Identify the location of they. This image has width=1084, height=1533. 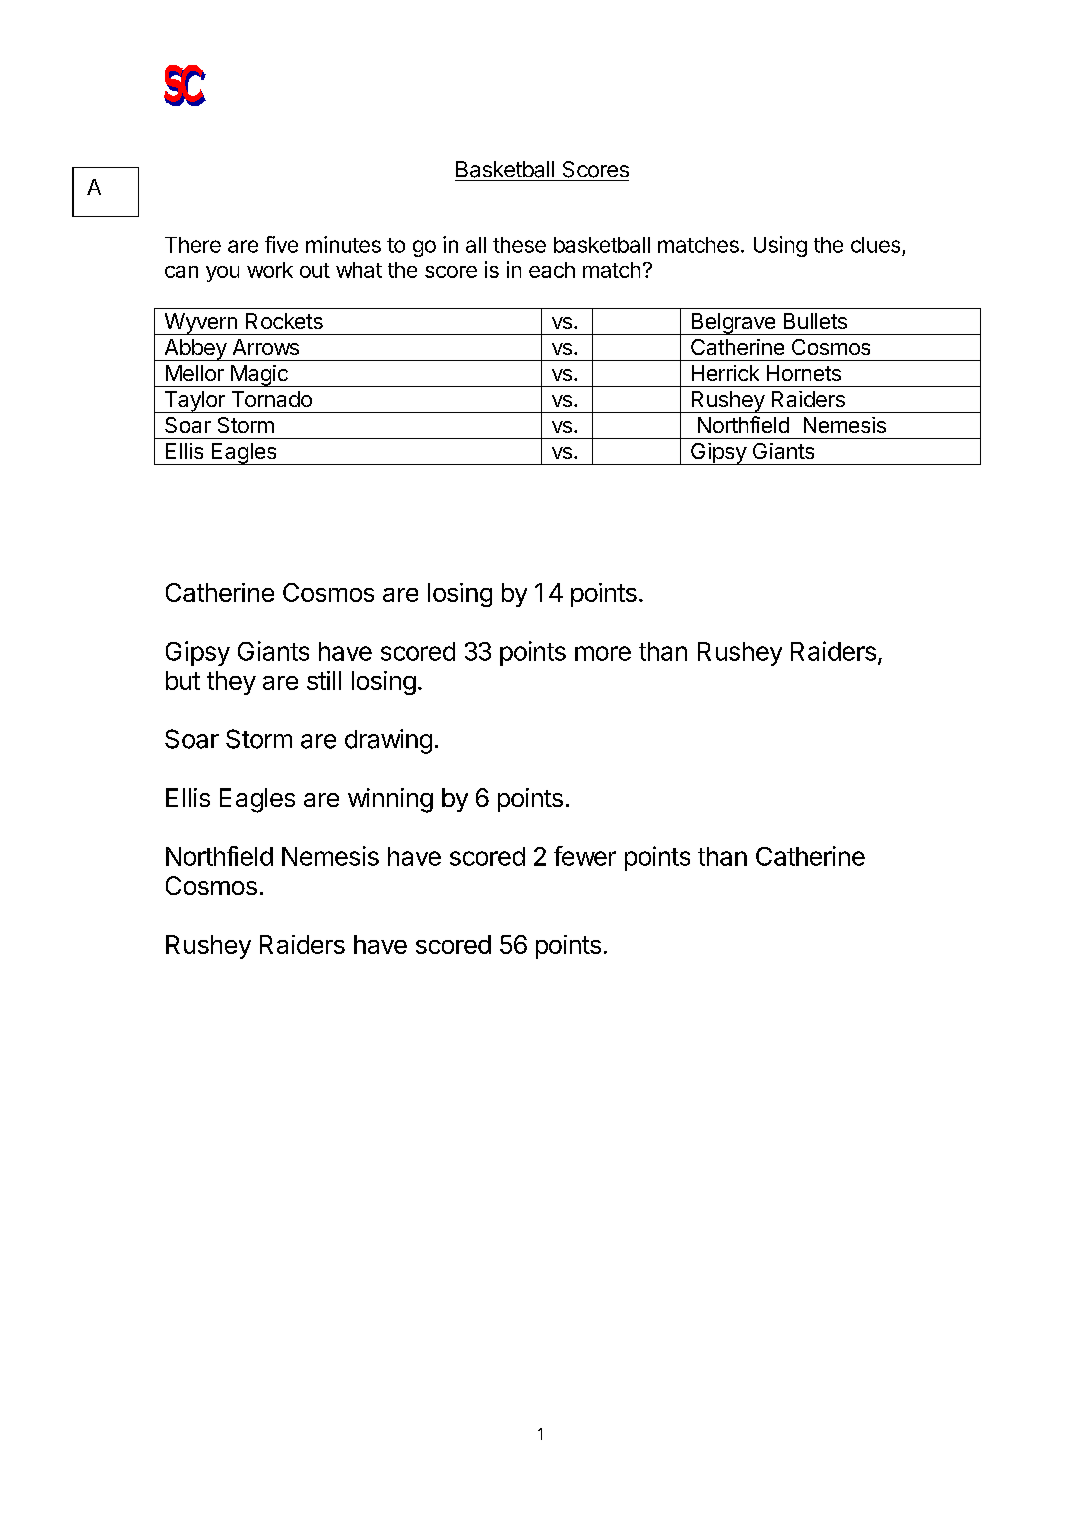
(231, 683).
